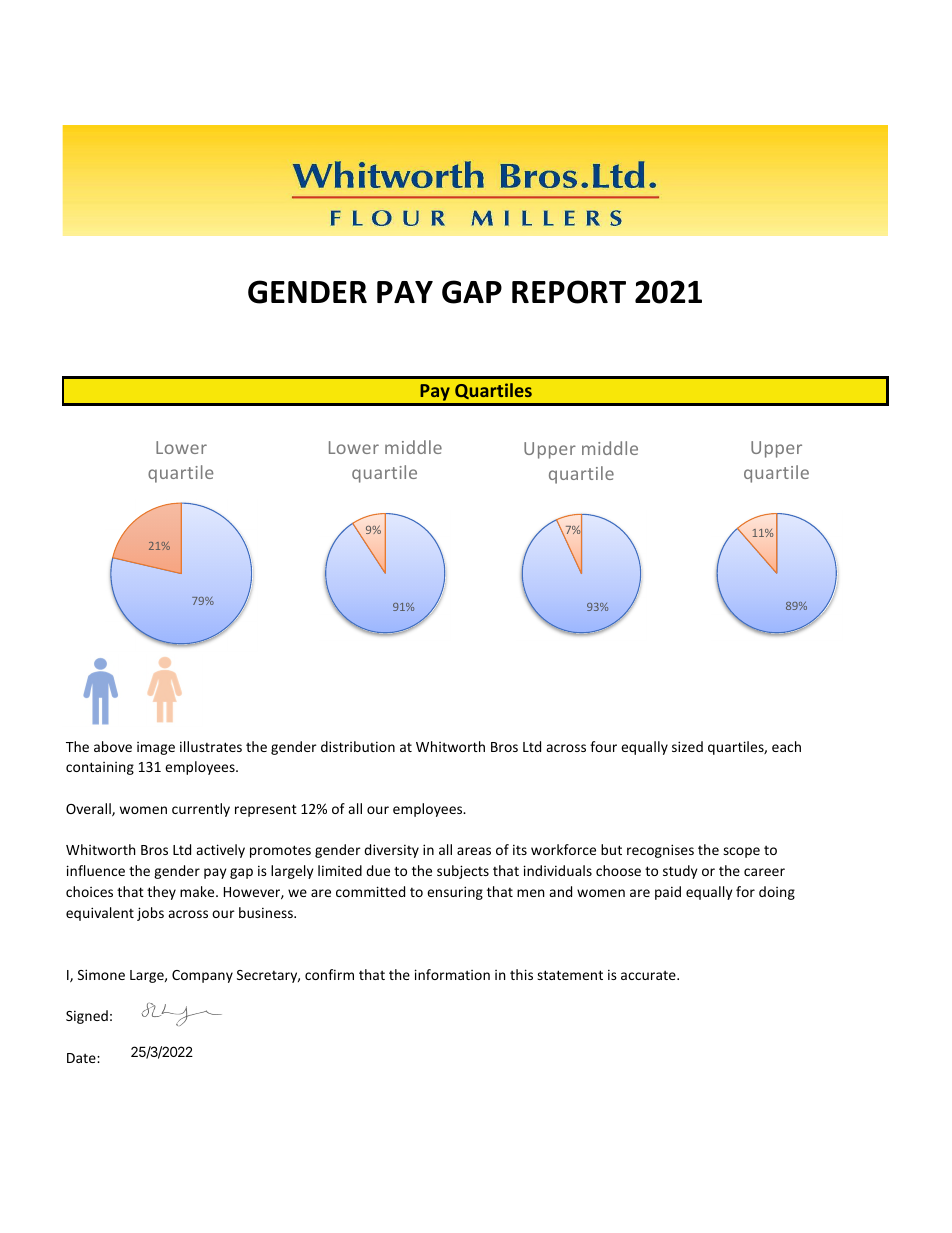 This page has height=1233, width=952. What do you see at coordinates (687, 746) in the page?
I see `sized` at bounding box center [687, 746].
